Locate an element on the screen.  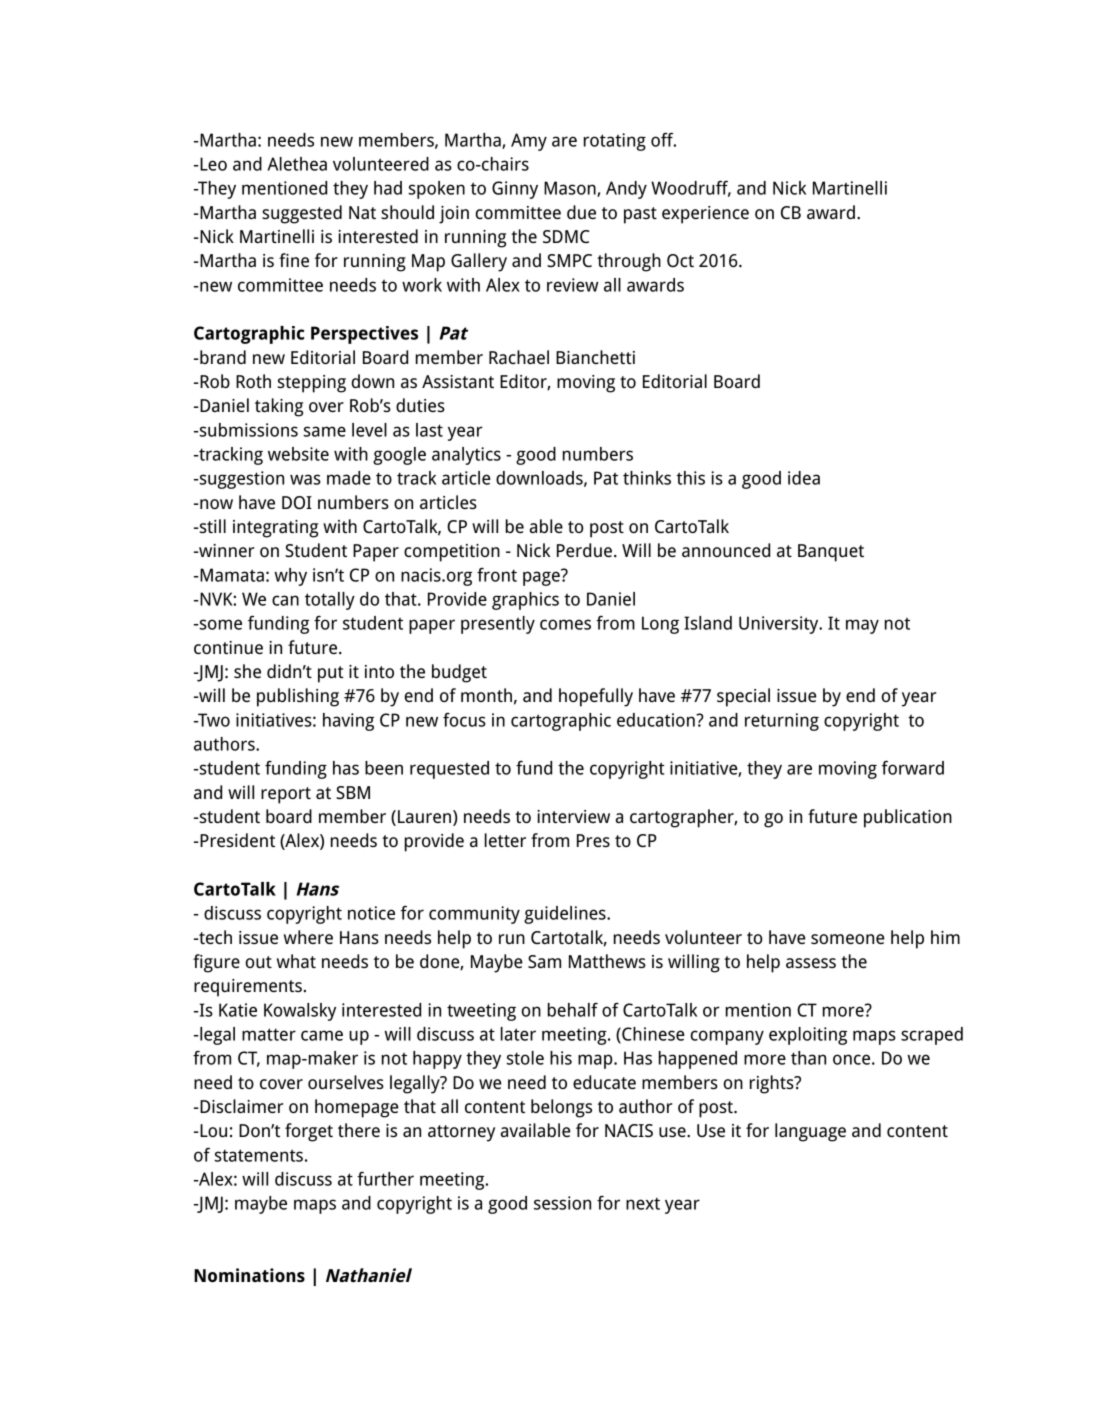
session is located at coordinates (562, 1203).
